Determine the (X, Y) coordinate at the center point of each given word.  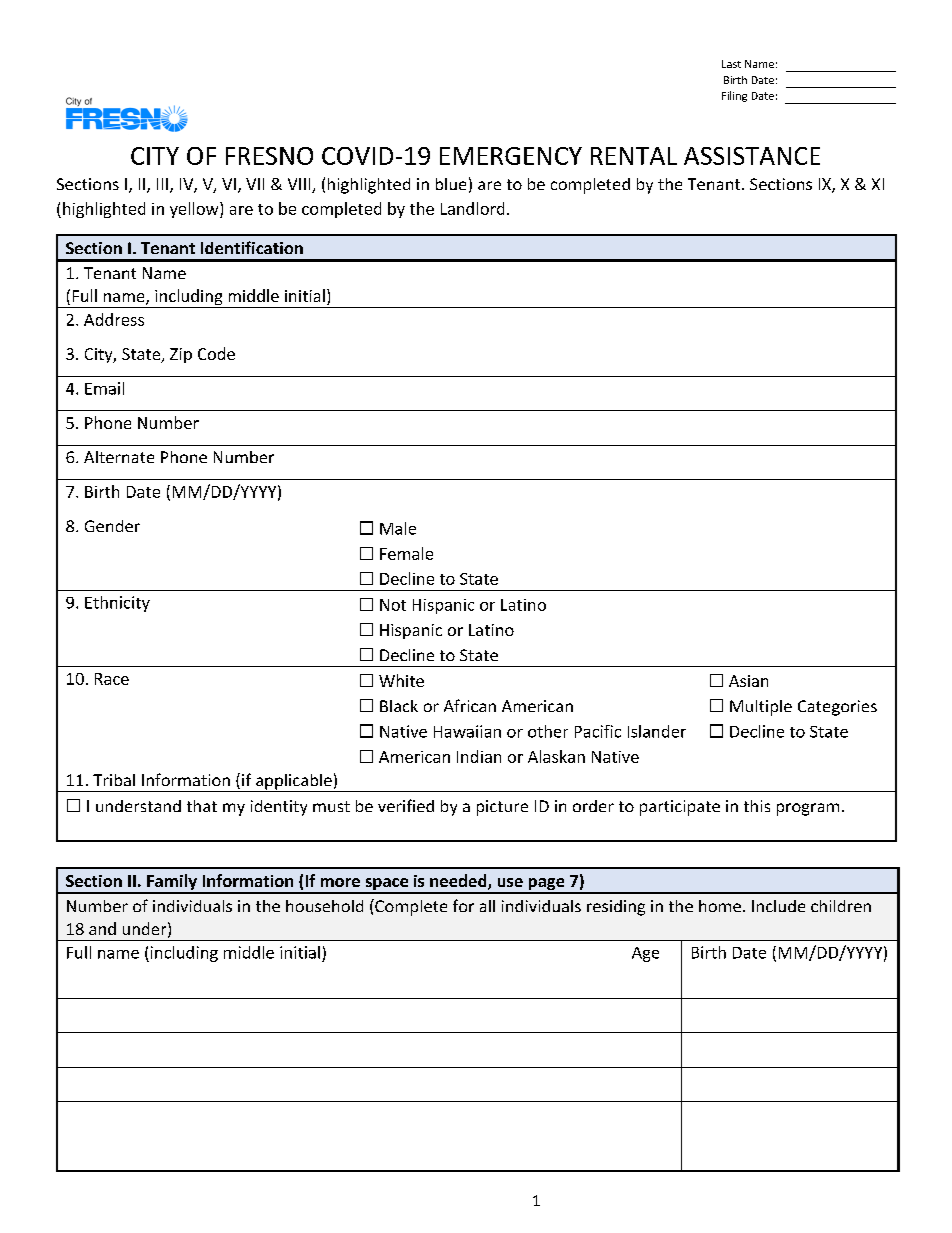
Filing (734, 96)
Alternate (119, 457)
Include (778, 906)
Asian (748, 681)
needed (459, 882)
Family (172, 883)
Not (393, 605)
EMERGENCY (511, 156)
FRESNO (269, 156)
